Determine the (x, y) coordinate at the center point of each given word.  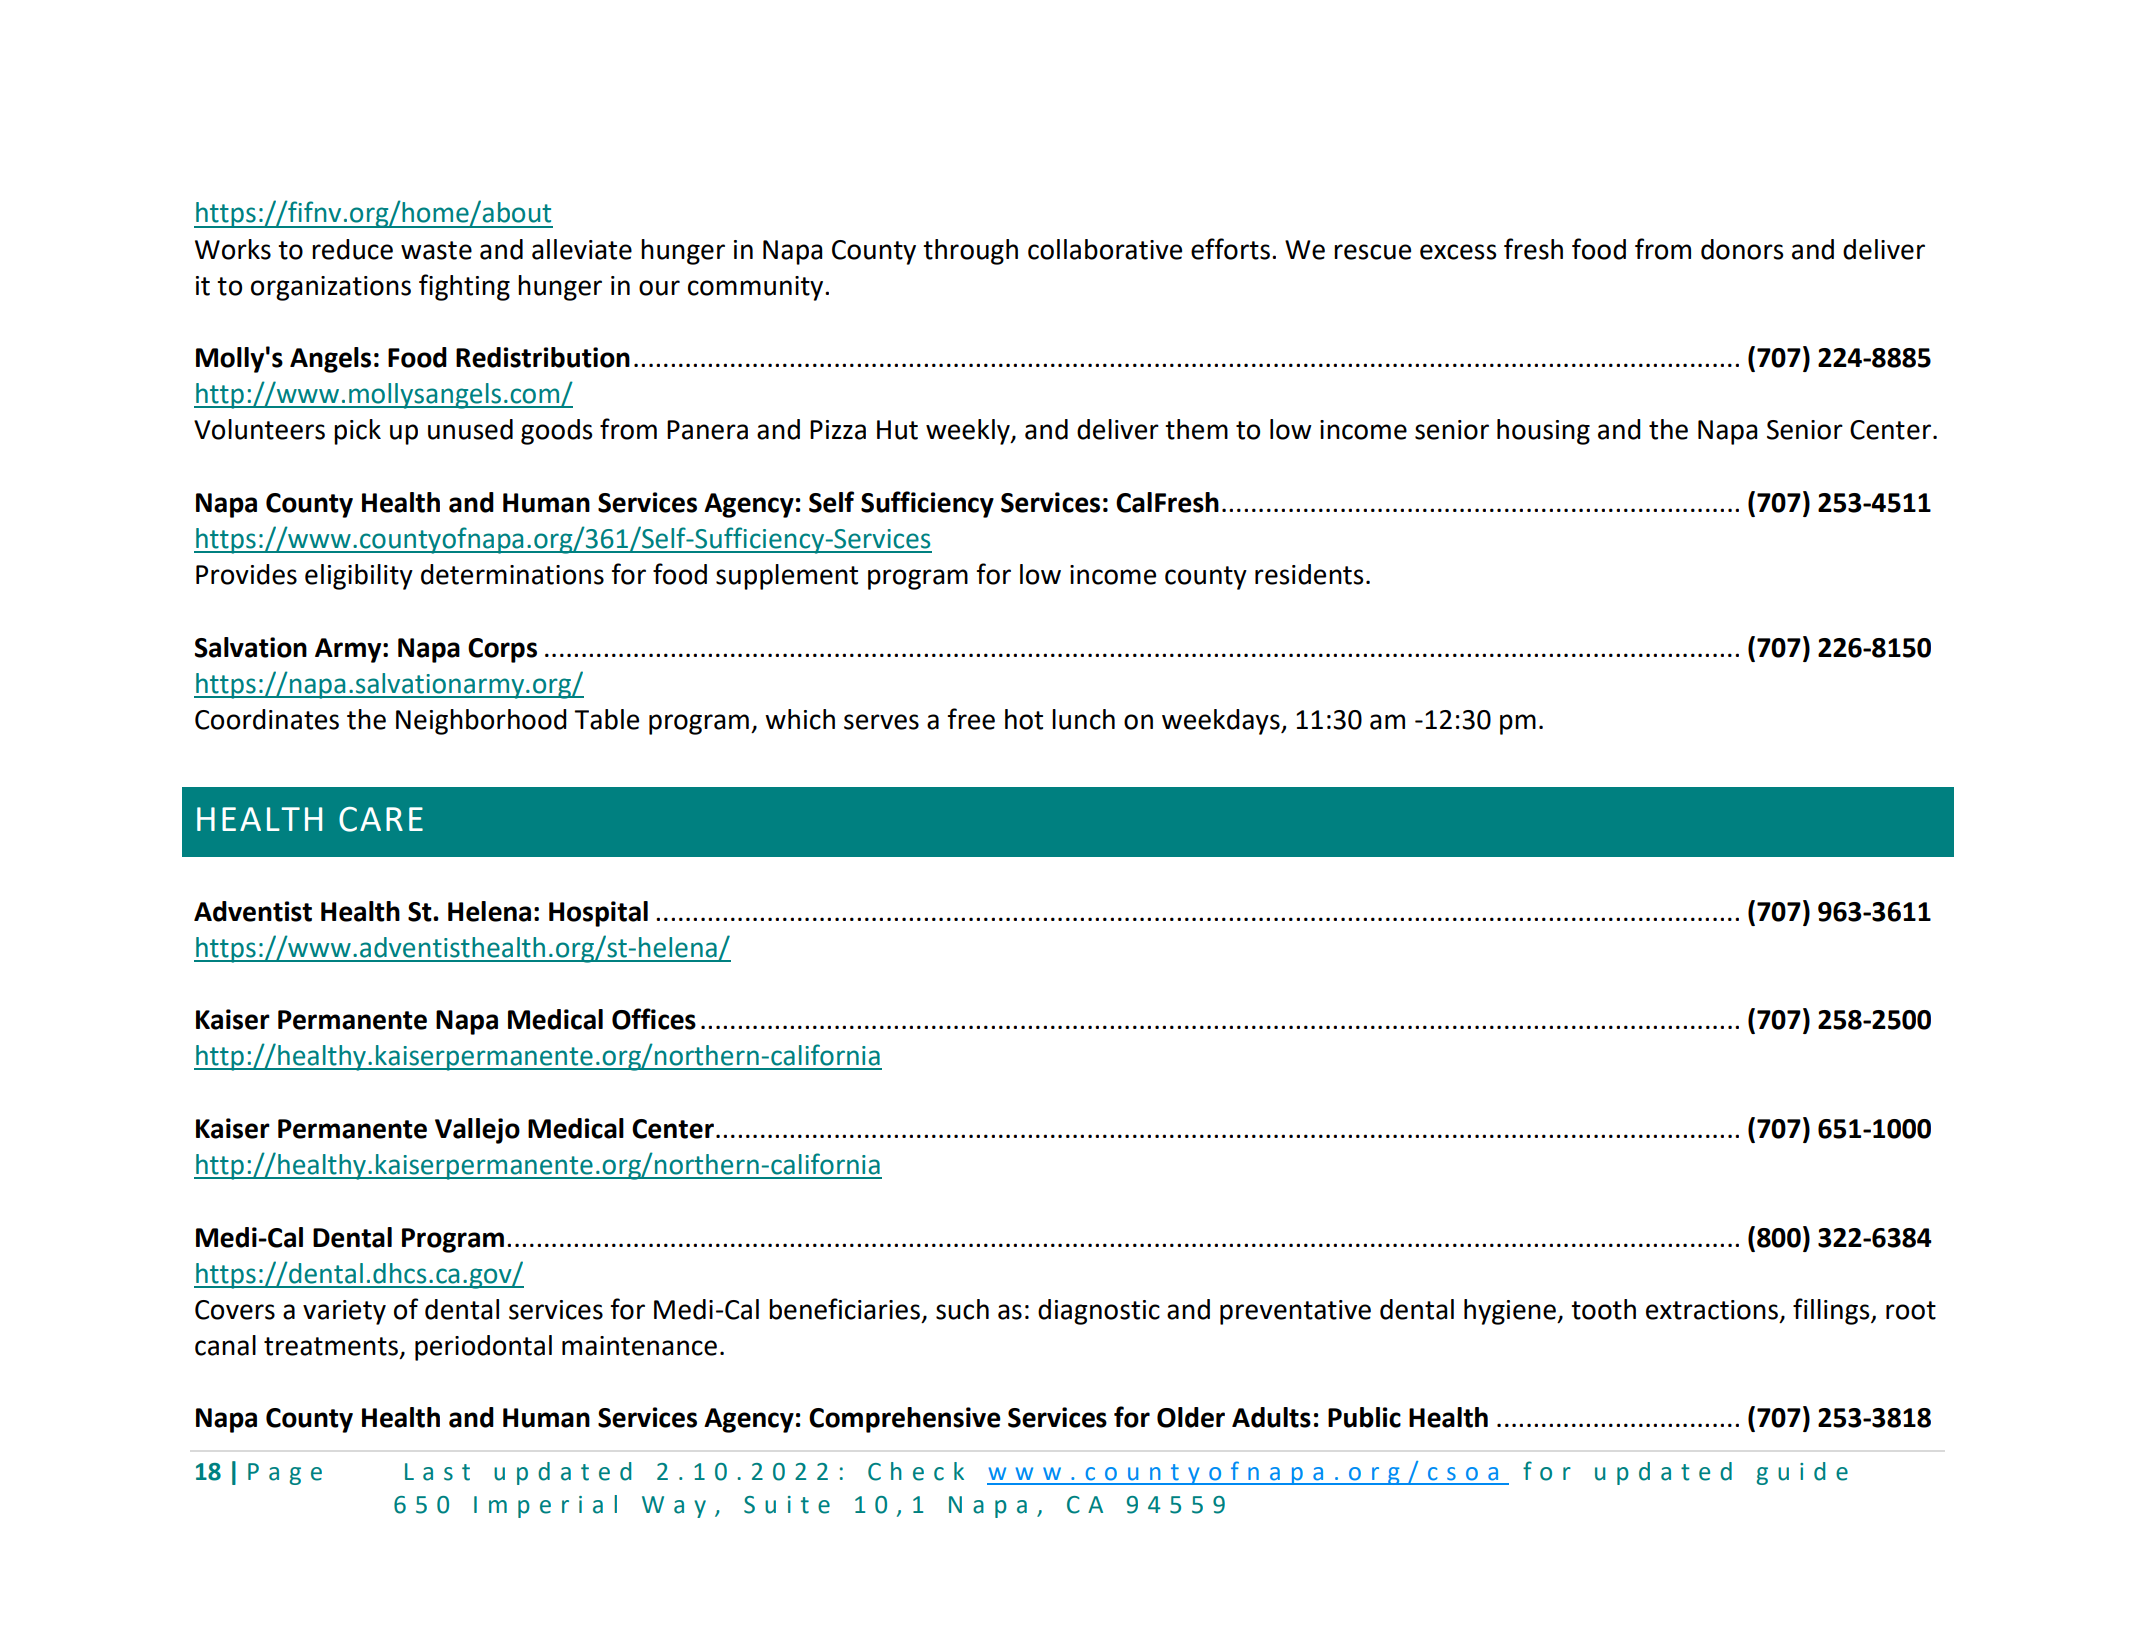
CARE (381, 819)
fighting (464, 287)
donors (1742, 249)
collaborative (1105, 249)
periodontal (483, 1348)
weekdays (1222, 722)
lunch (1083, 719)
